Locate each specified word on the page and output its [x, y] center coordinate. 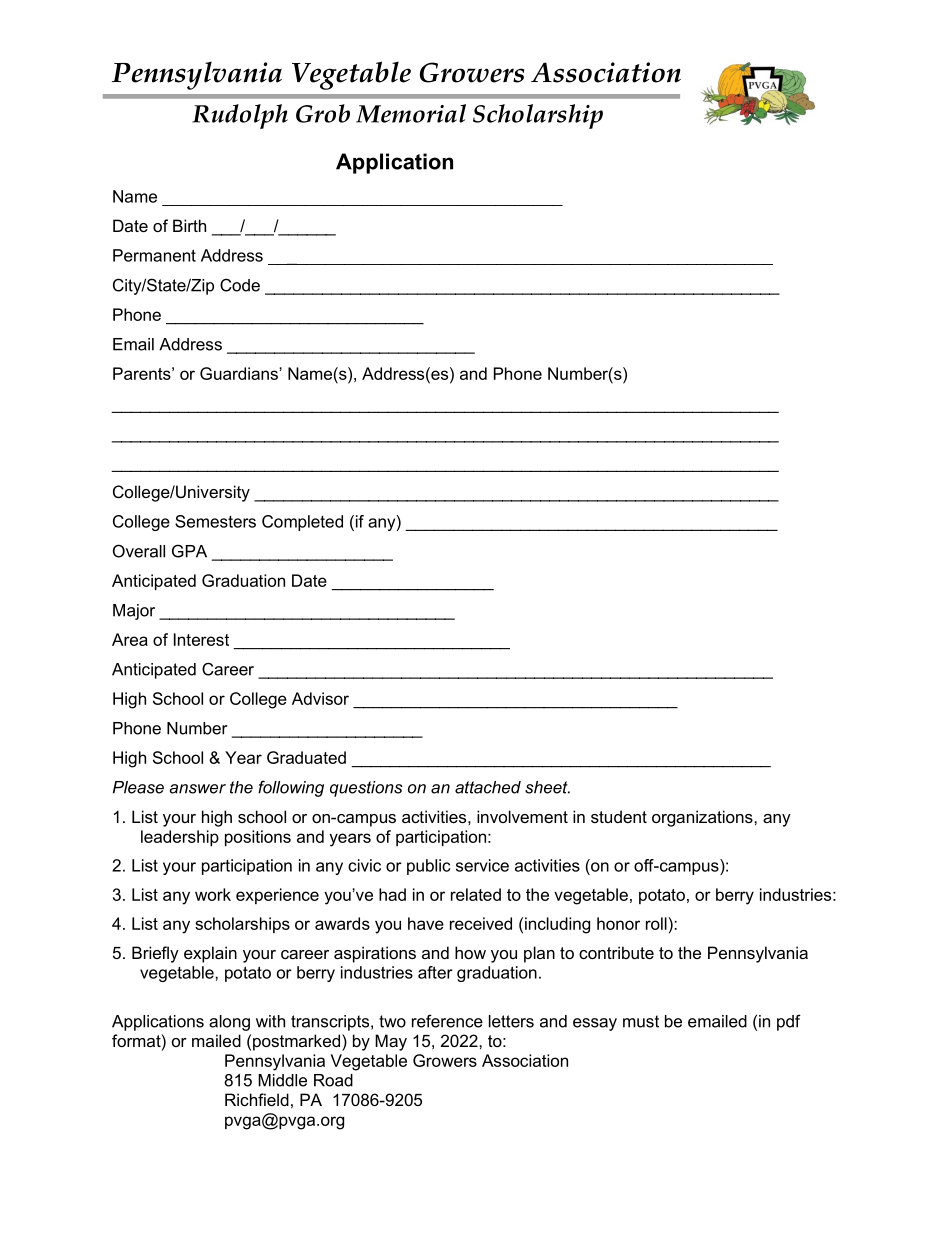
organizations [703, 818]
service [482, 865]
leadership [180, 838]
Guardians [240, 373]
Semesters [215, 521]
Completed [302, 523]
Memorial [411, 113]
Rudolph [240, 116]
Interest [201, 639]
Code [240, 285]
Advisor [320, 698]
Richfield [257, 1099]
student [619, 816]
